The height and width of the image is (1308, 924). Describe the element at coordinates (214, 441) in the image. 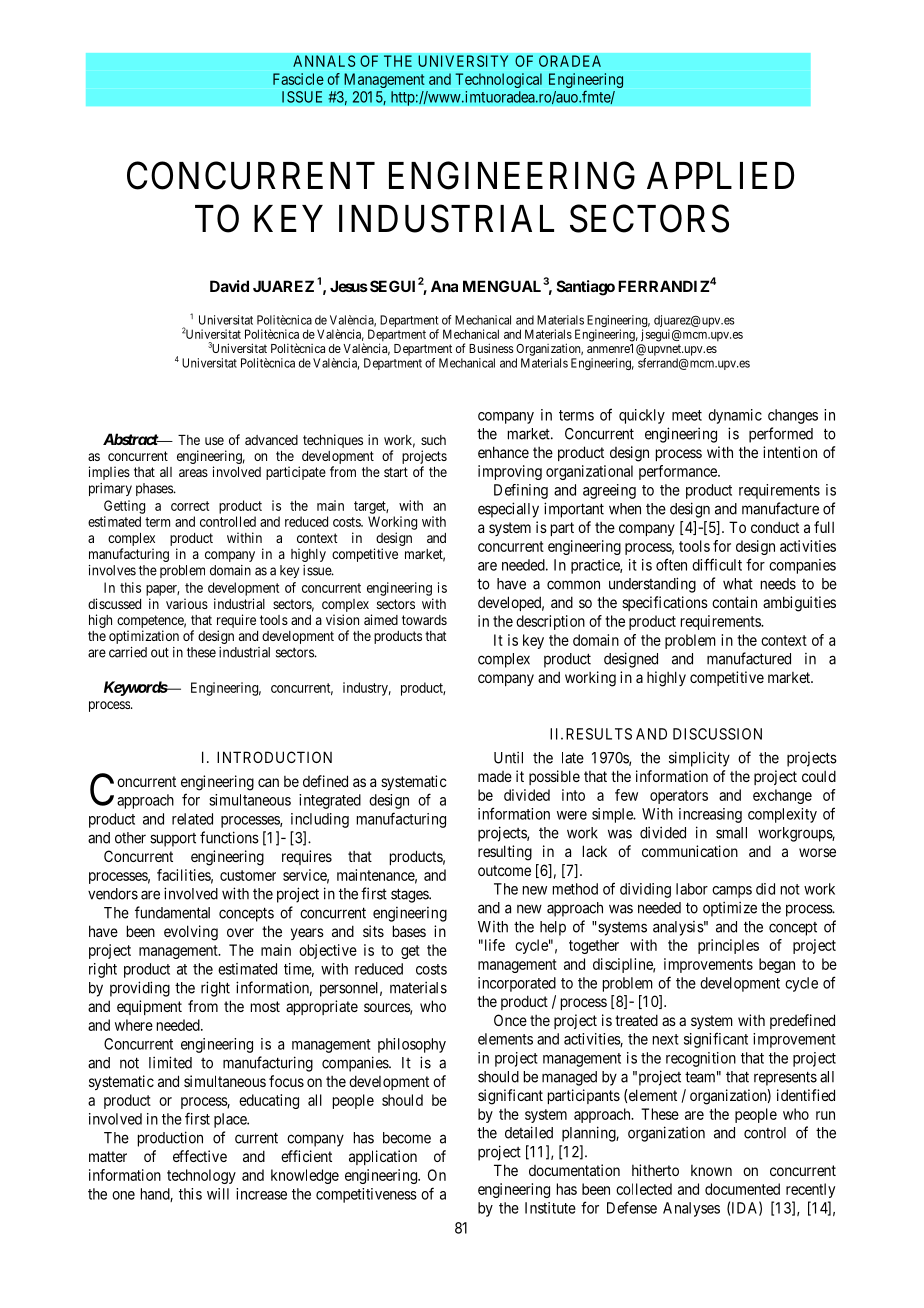

I see `use` at that location.
